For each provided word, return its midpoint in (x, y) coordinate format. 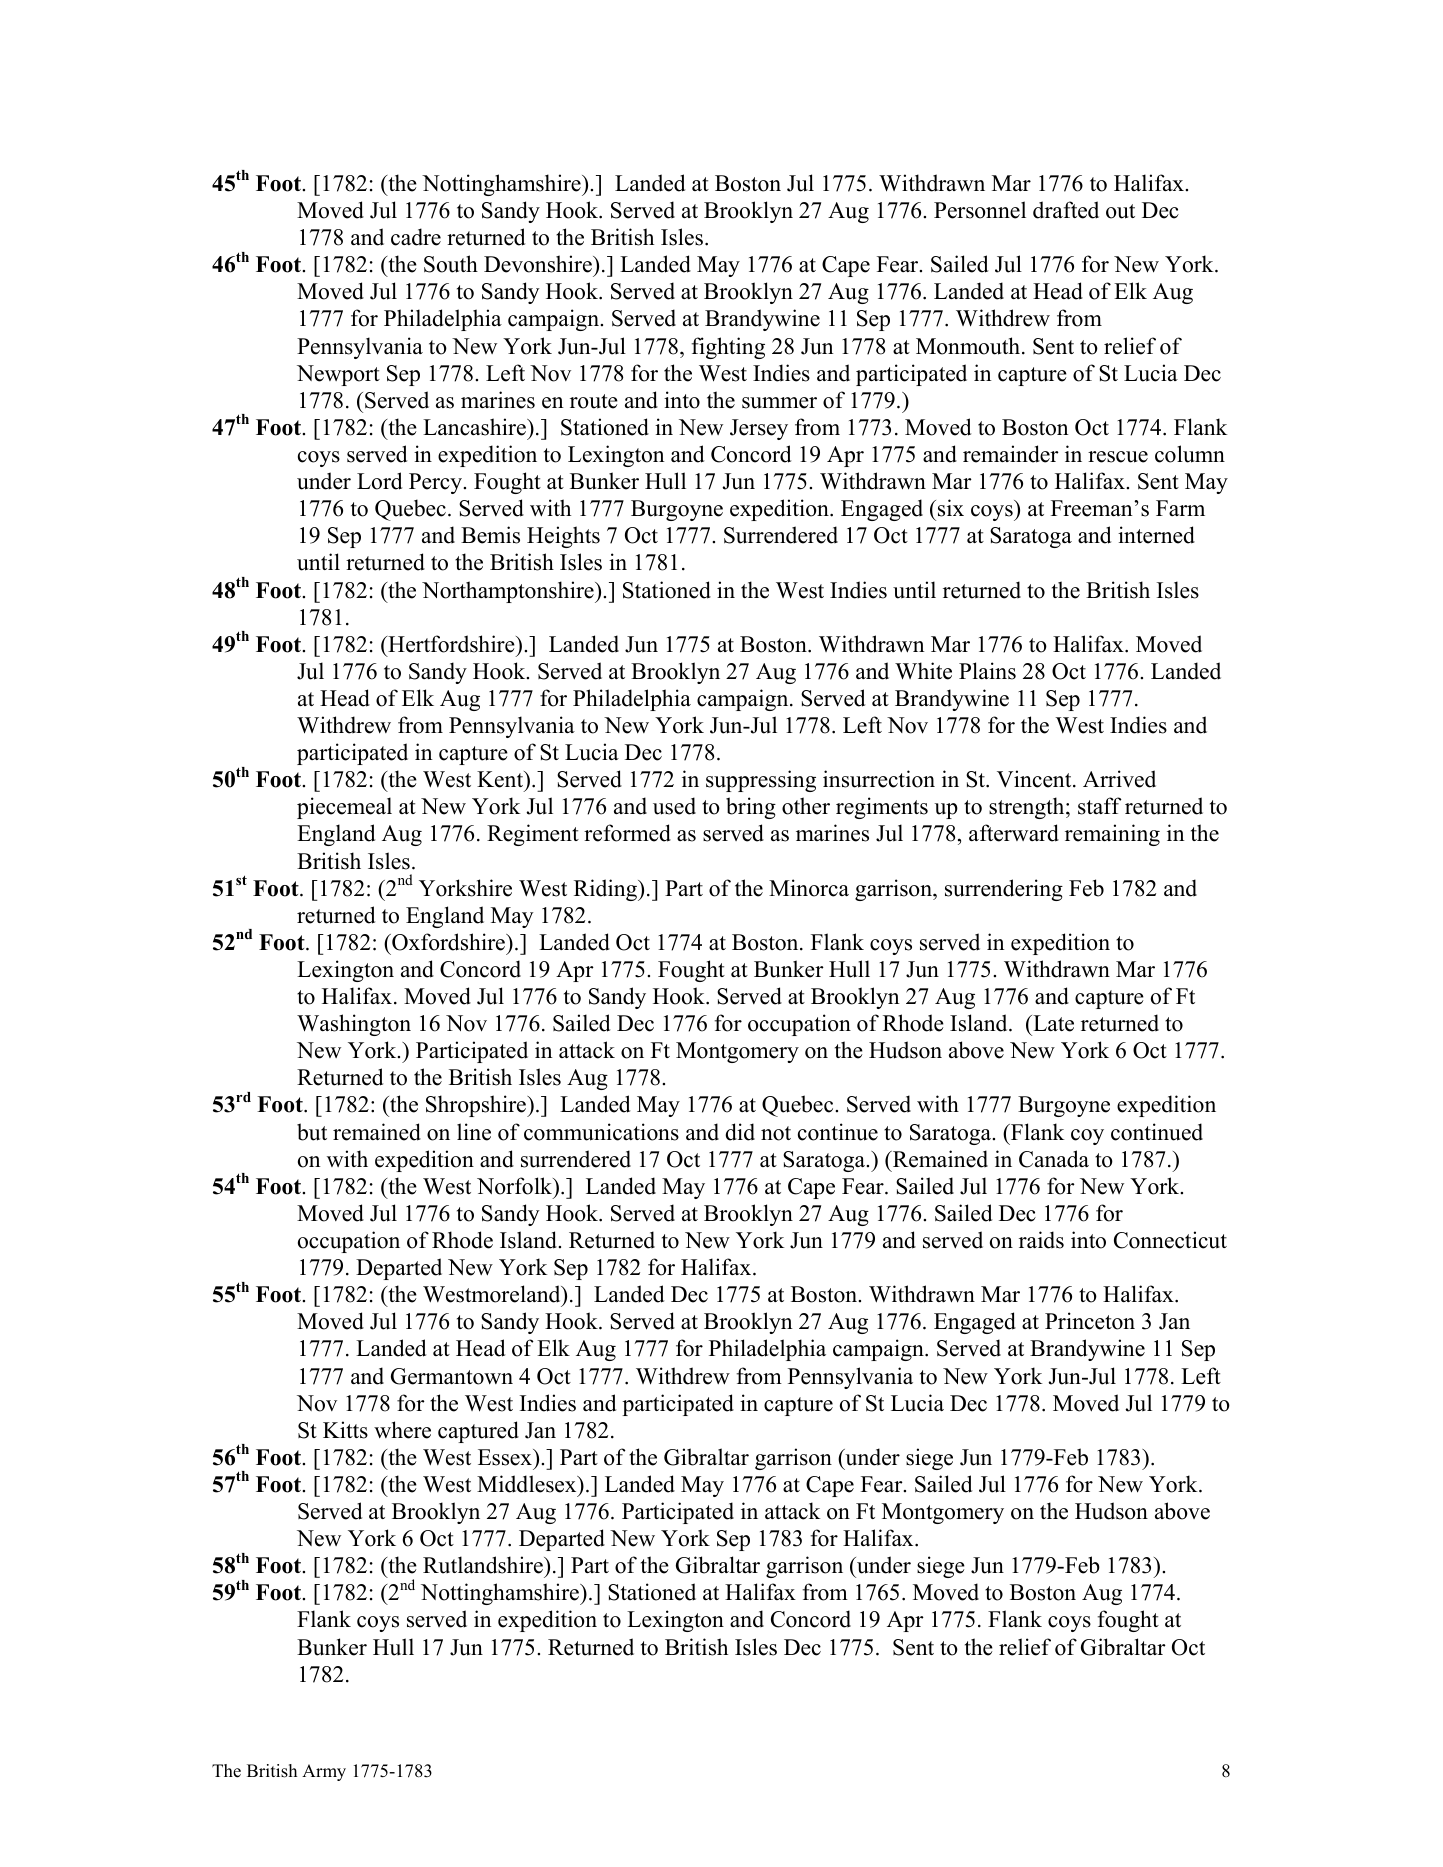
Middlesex (528, 1484)
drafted (1066, 210)
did (740, 1132)
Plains (987, 671)
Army (324, 1772)
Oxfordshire (449, 942)
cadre (416, 237)
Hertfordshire (451, 644)
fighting (728, 348)
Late (1052, 1023)
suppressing (761, 781)
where (402, 1430)
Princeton (1090, 1321)
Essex (506, 1457)
